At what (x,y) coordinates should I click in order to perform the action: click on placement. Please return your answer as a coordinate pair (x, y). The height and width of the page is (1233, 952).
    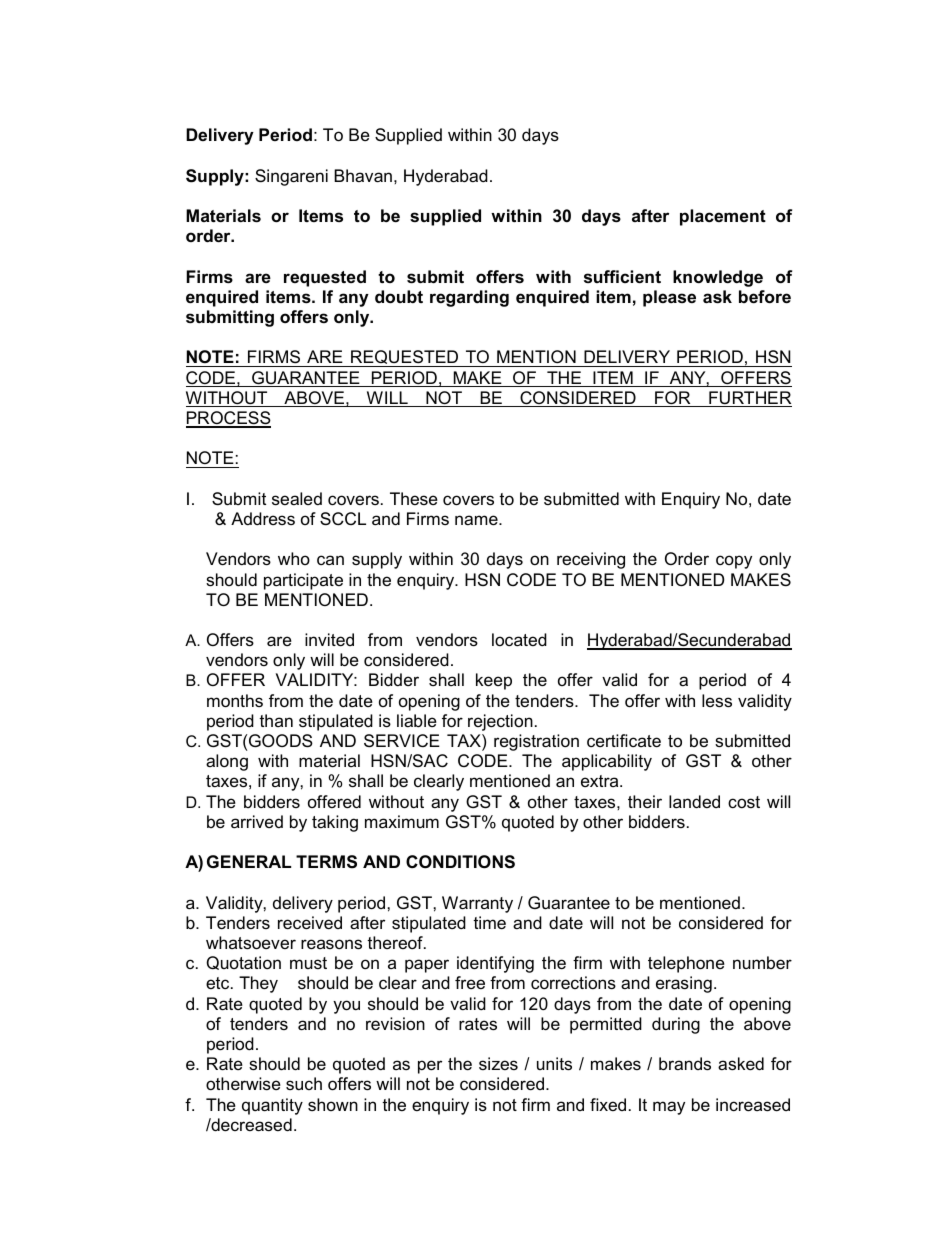
    Looking at the image, I should click on (723, 217).
